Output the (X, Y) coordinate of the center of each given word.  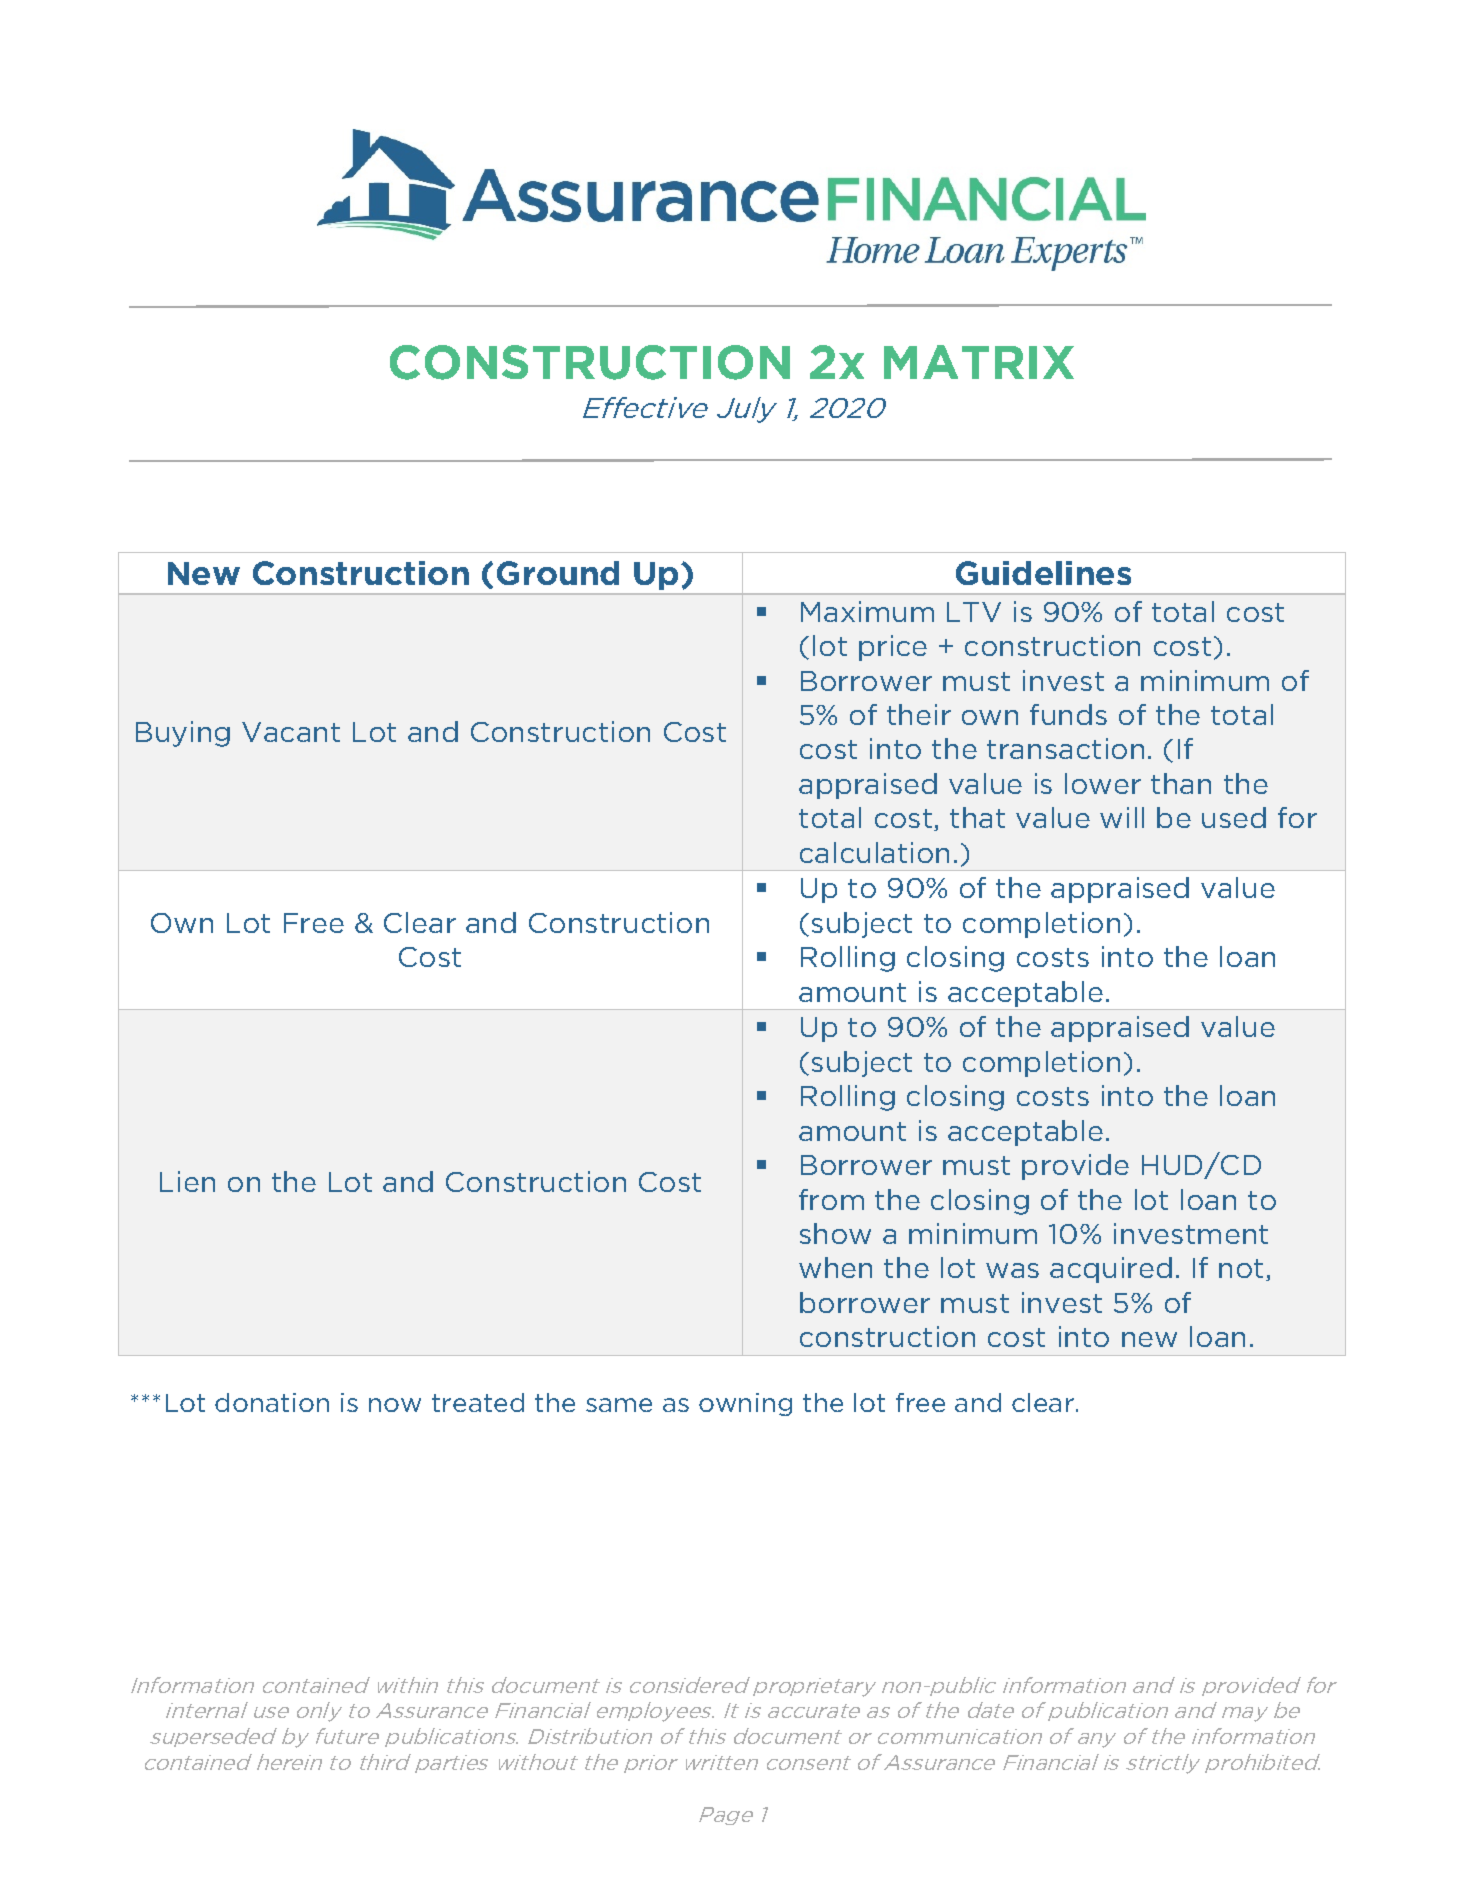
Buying (183, 734)
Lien (187, 1181)
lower (1103, 783)
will (1122, 817)
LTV (974, 612)
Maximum (867, 611)
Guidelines (1043, 573)
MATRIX (979, 362)
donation (272, 1402)
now (395, 1405)
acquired (1111, 1270)
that (977, 817)
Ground (558, 573)
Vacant (291, 732)
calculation (874, 852)
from (831, 1199)
